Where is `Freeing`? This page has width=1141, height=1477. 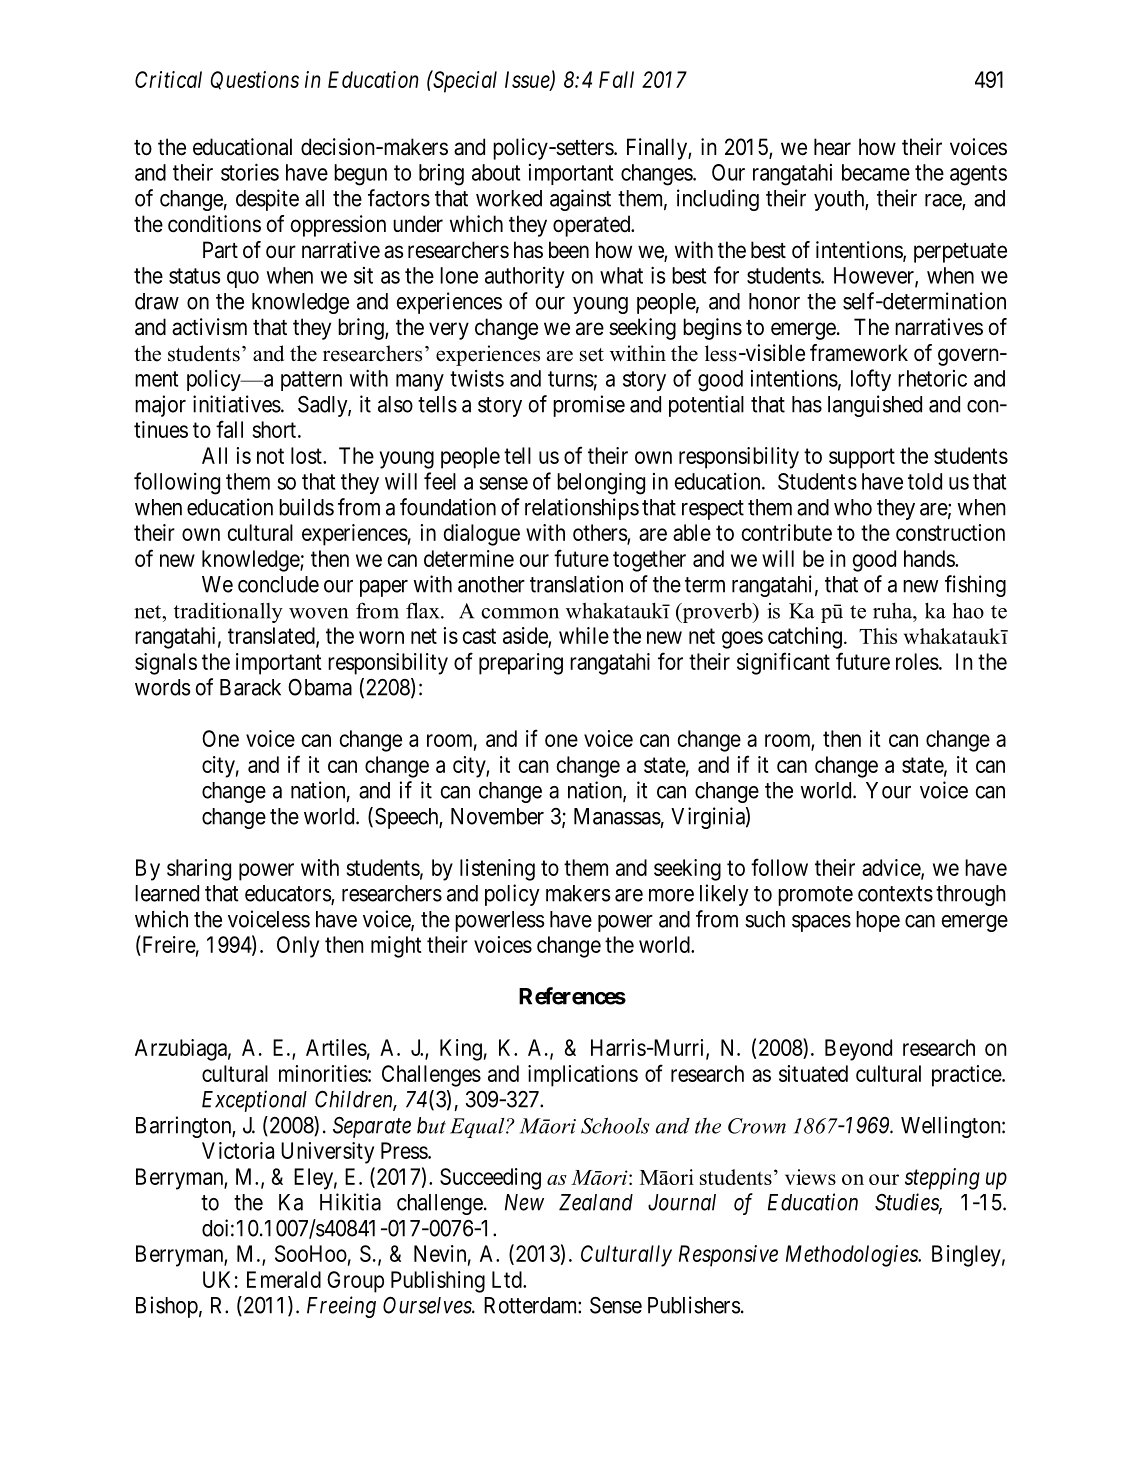
Freeing is located at coordinates (341, 1307).
